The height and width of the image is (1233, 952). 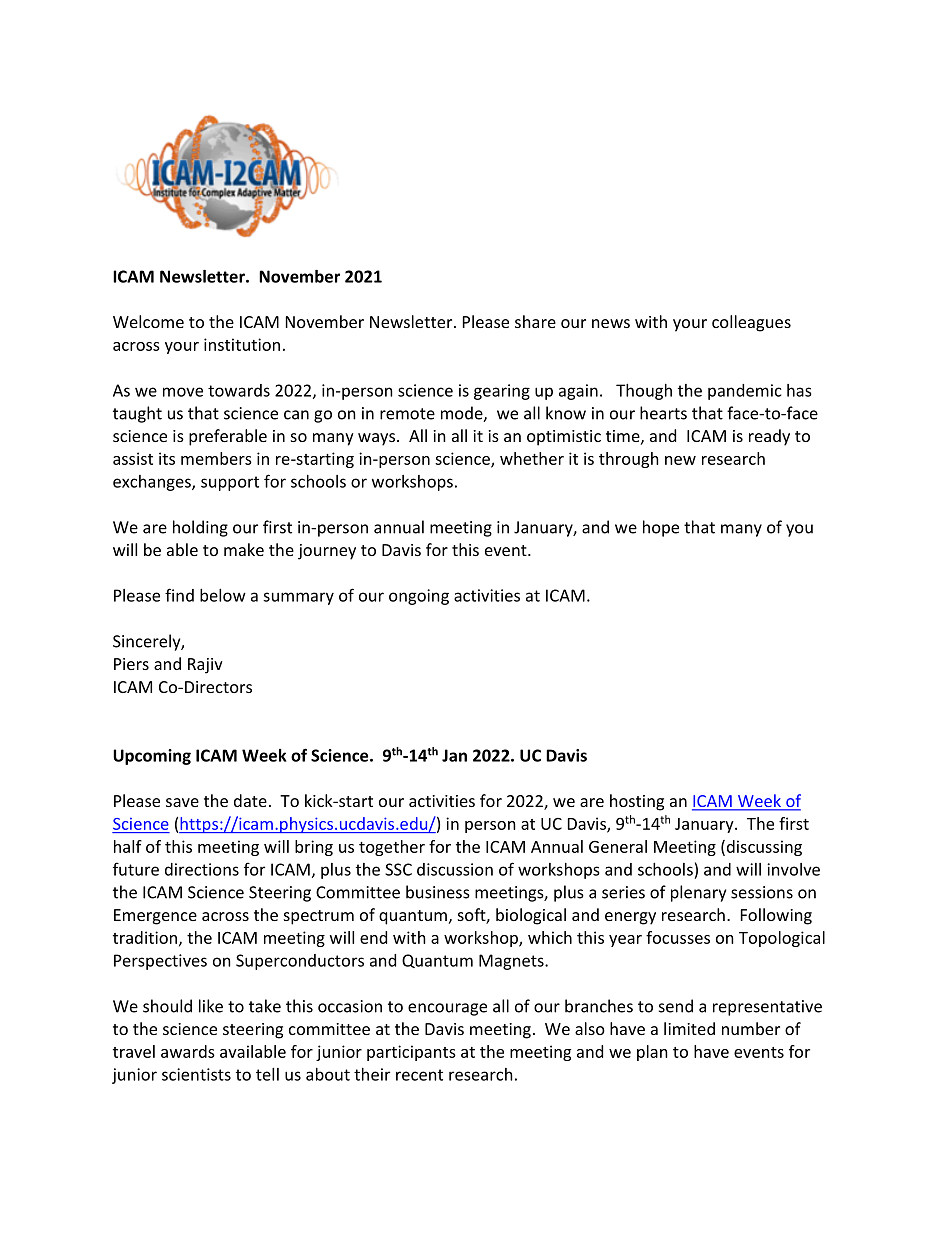 What do you see at coordinates (751, 323) in the image?
I see `colleagues` at bounding box center [751, 323].
